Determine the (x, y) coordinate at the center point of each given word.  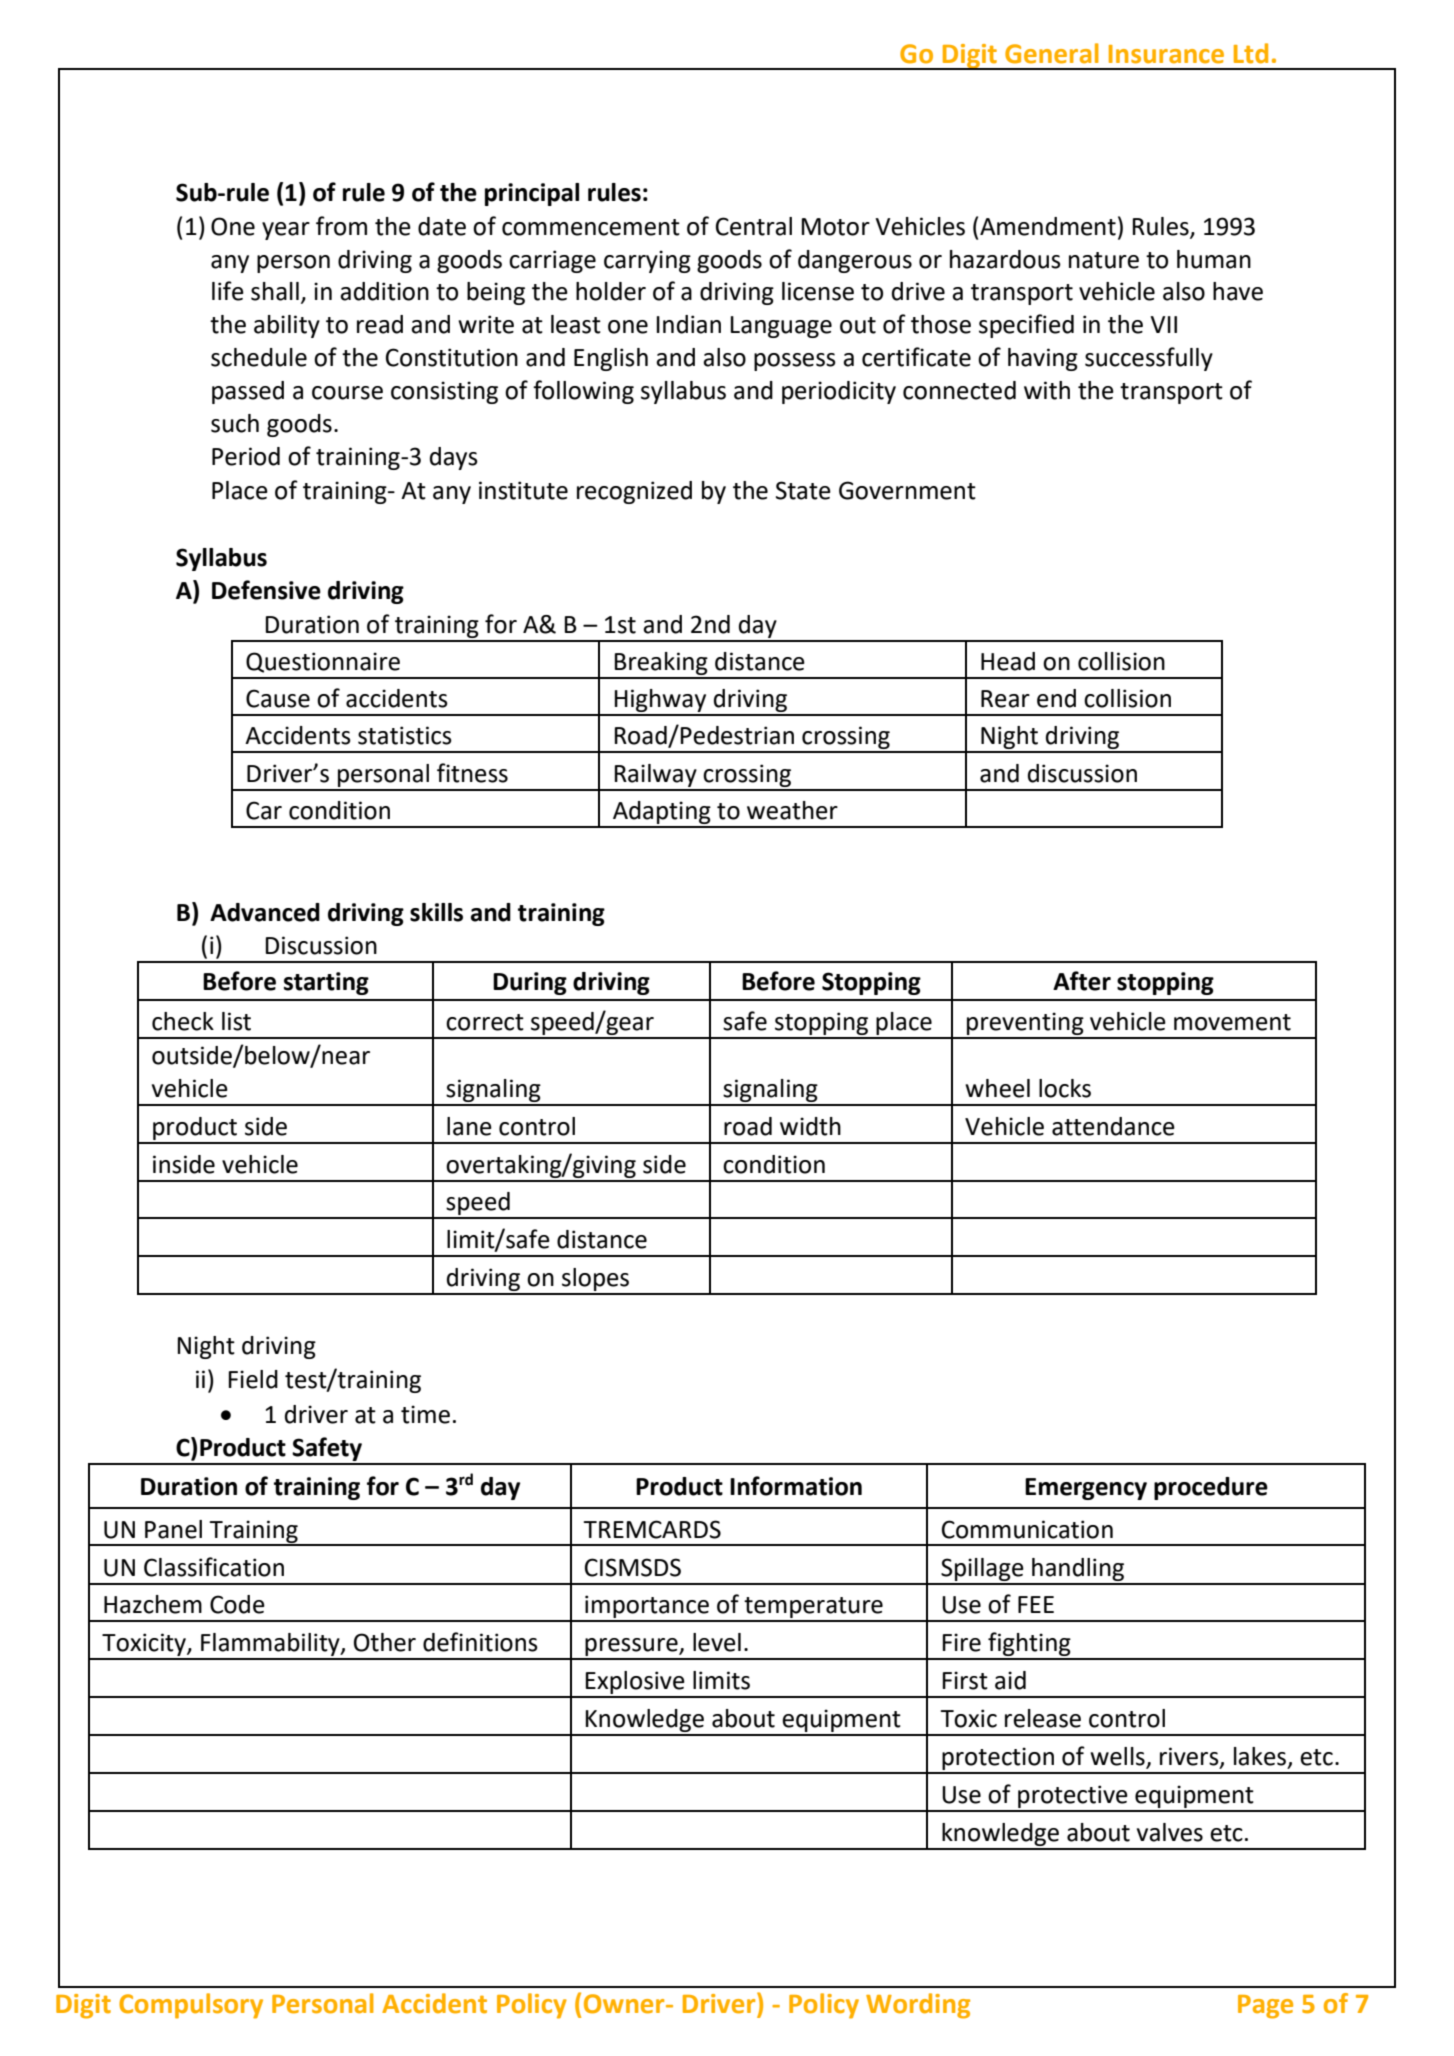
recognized (634, 492)
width (810, 1126)
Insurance (1166, 54)
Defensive (266, 590)
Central (754, 226)
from (341, 226)
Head (1008, 661)
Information (796, 1486)
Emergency (1086, 1489)
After (1082, 981)
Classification (214, 1567)
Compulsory (191, 2006)
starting (326, 983)
